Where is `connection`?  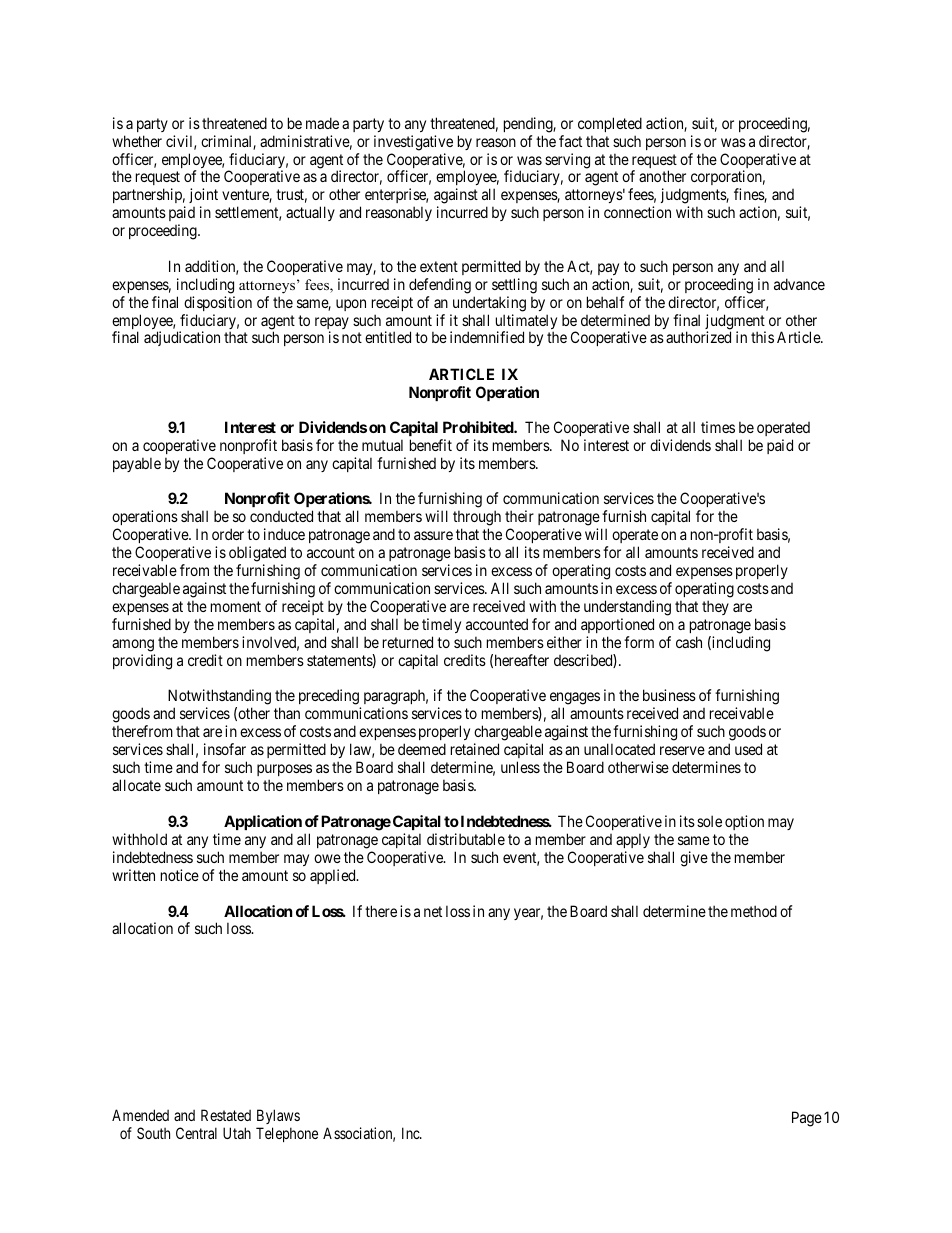
connection is located at coordinates (637, 212).
